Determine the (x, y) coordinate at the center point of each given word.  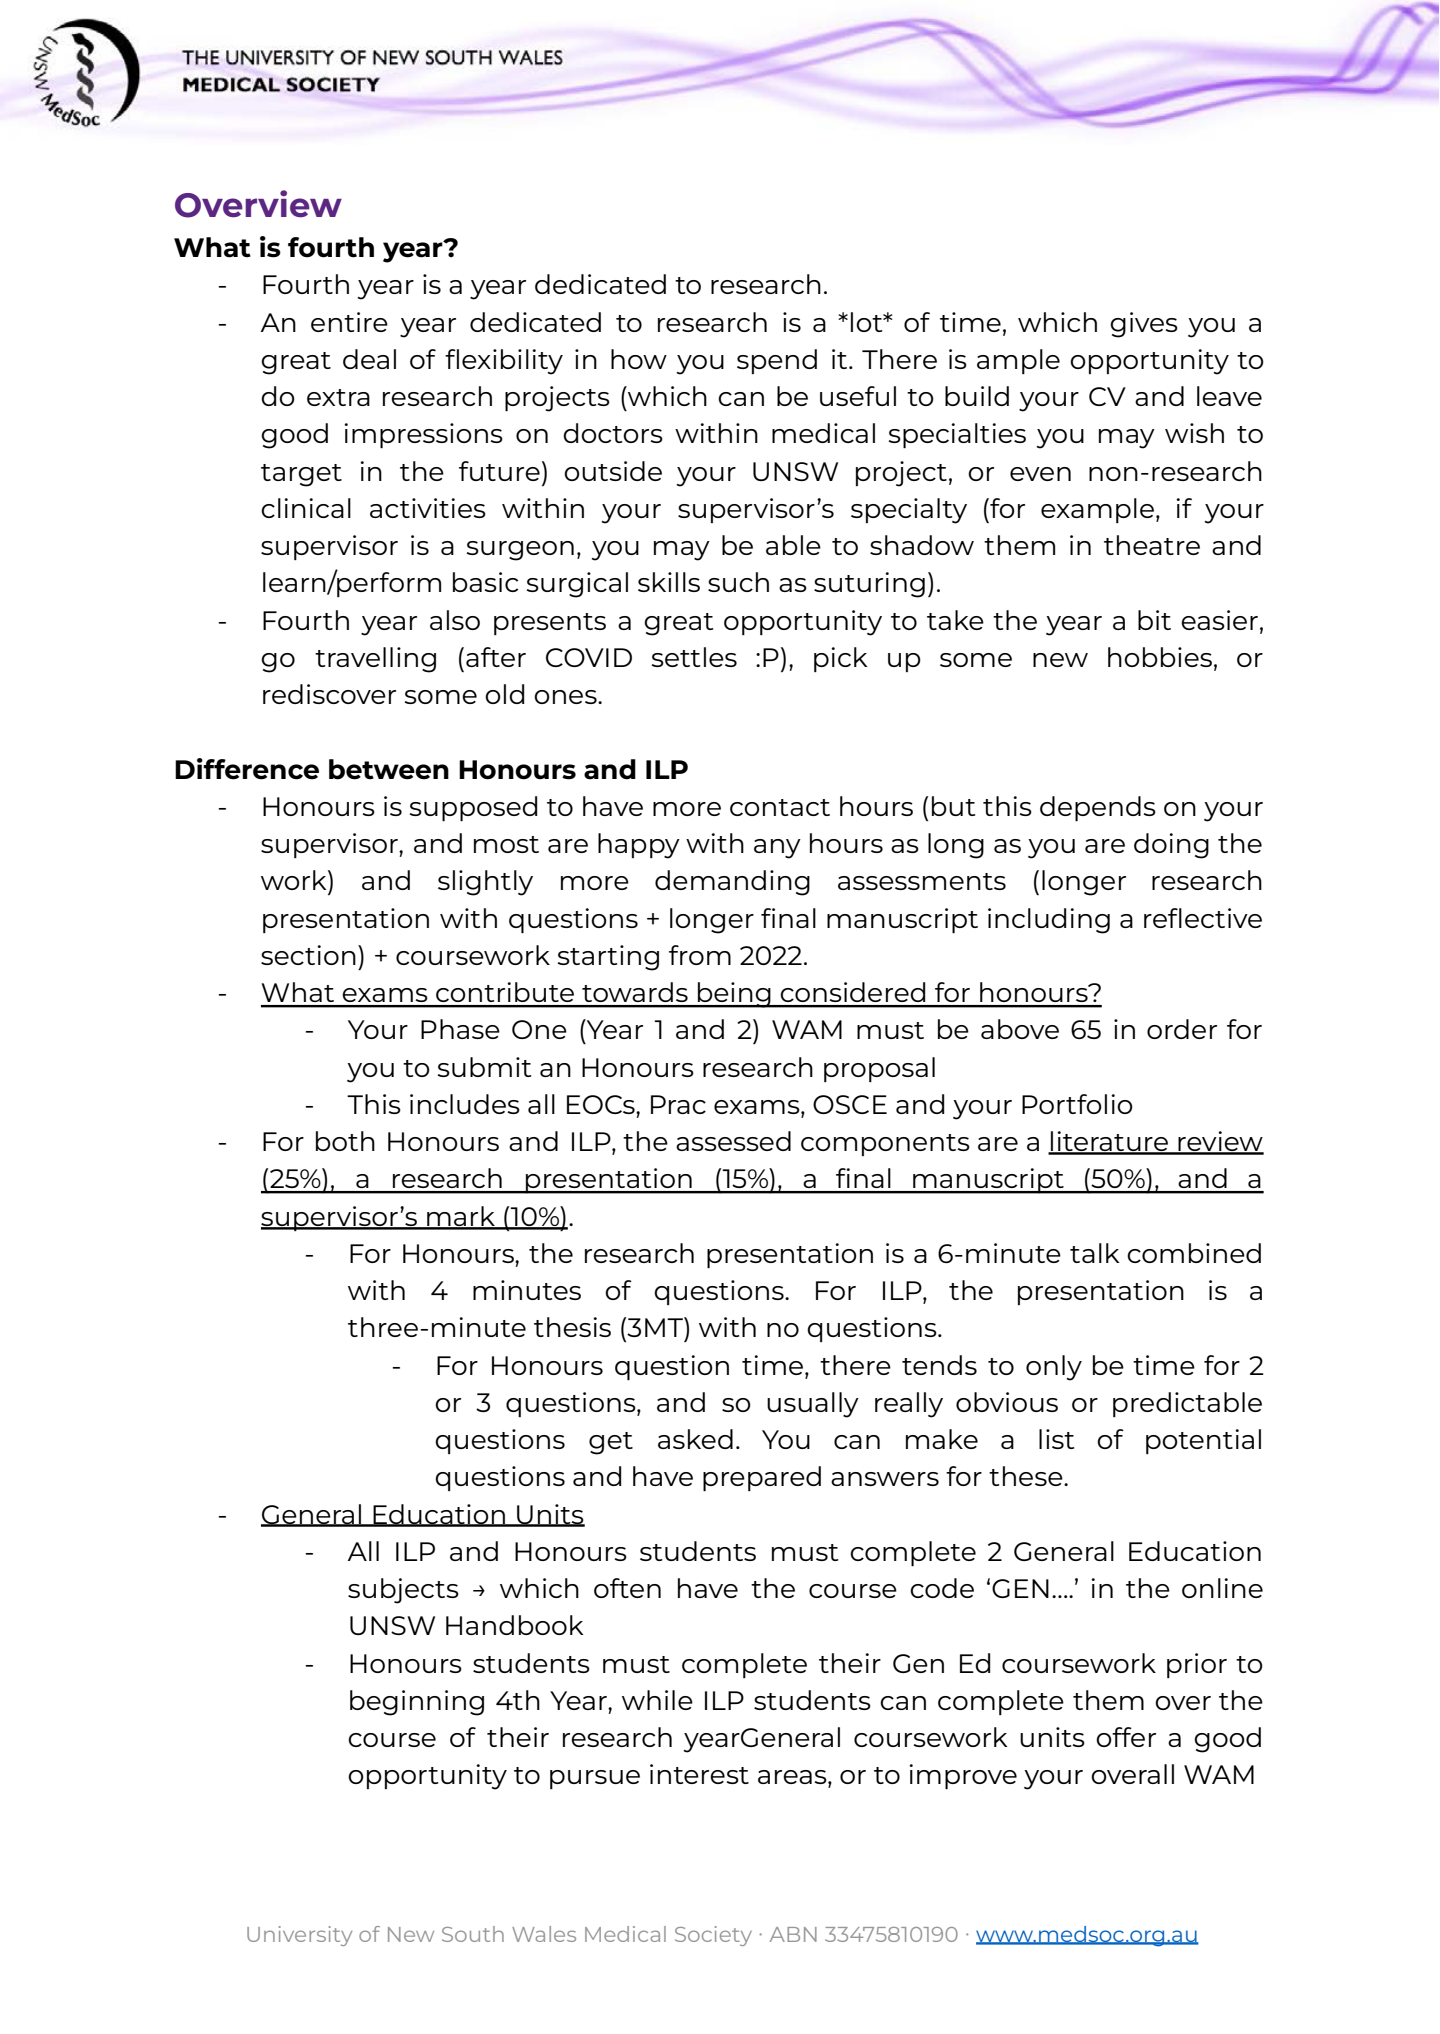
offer (1126, 1737)
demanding (732, 883)
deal (369, 359)
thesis (572, 1327)
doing (1171, 846)
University (299, 1936)
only (1054, 1368)
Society (713, 1936)
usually (813, 1405)
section (308, 955)
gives (1144, 325)
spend (777, 361)
